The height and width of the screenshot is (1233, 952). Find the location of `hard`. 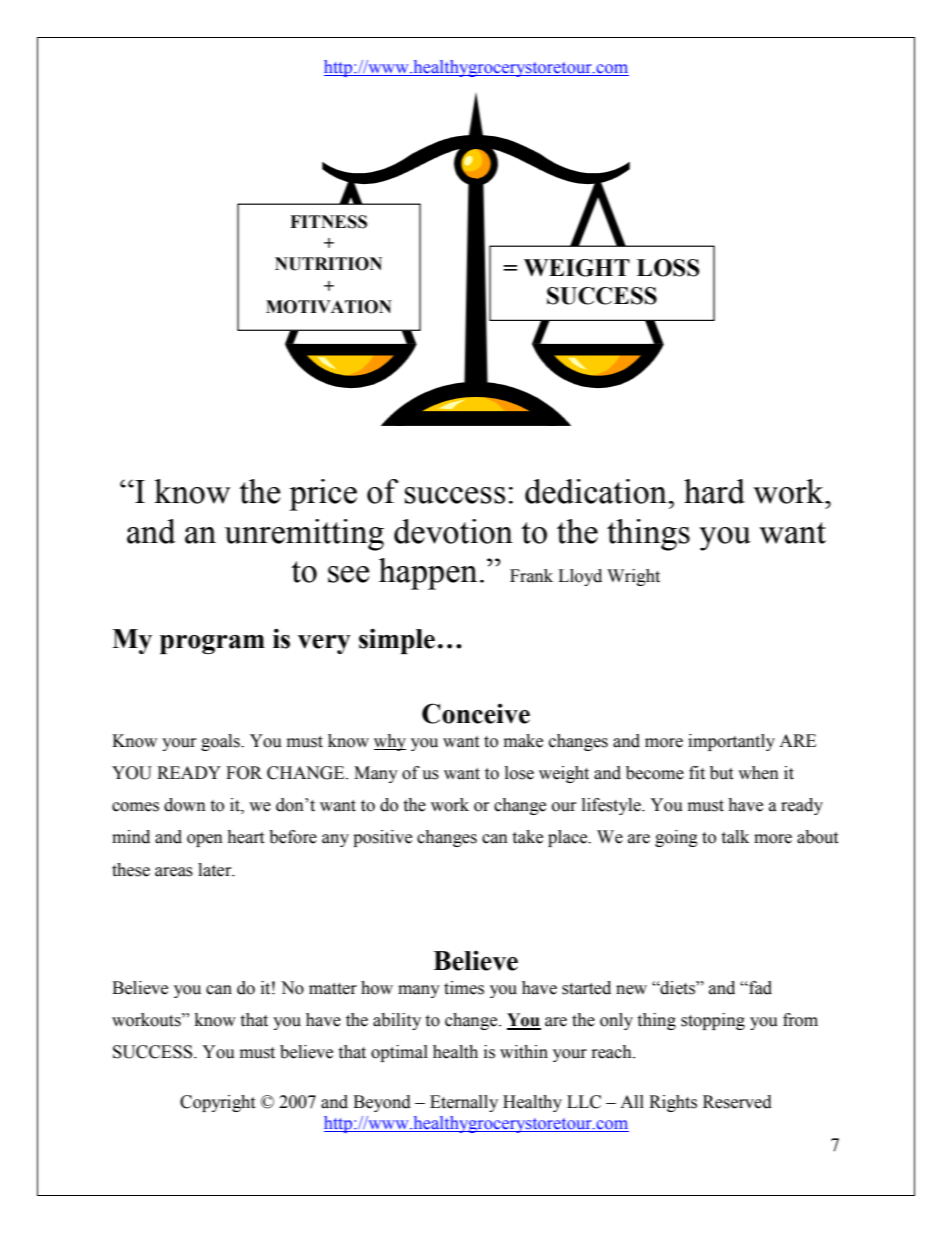

hard is located at coordinates (714, 491).
